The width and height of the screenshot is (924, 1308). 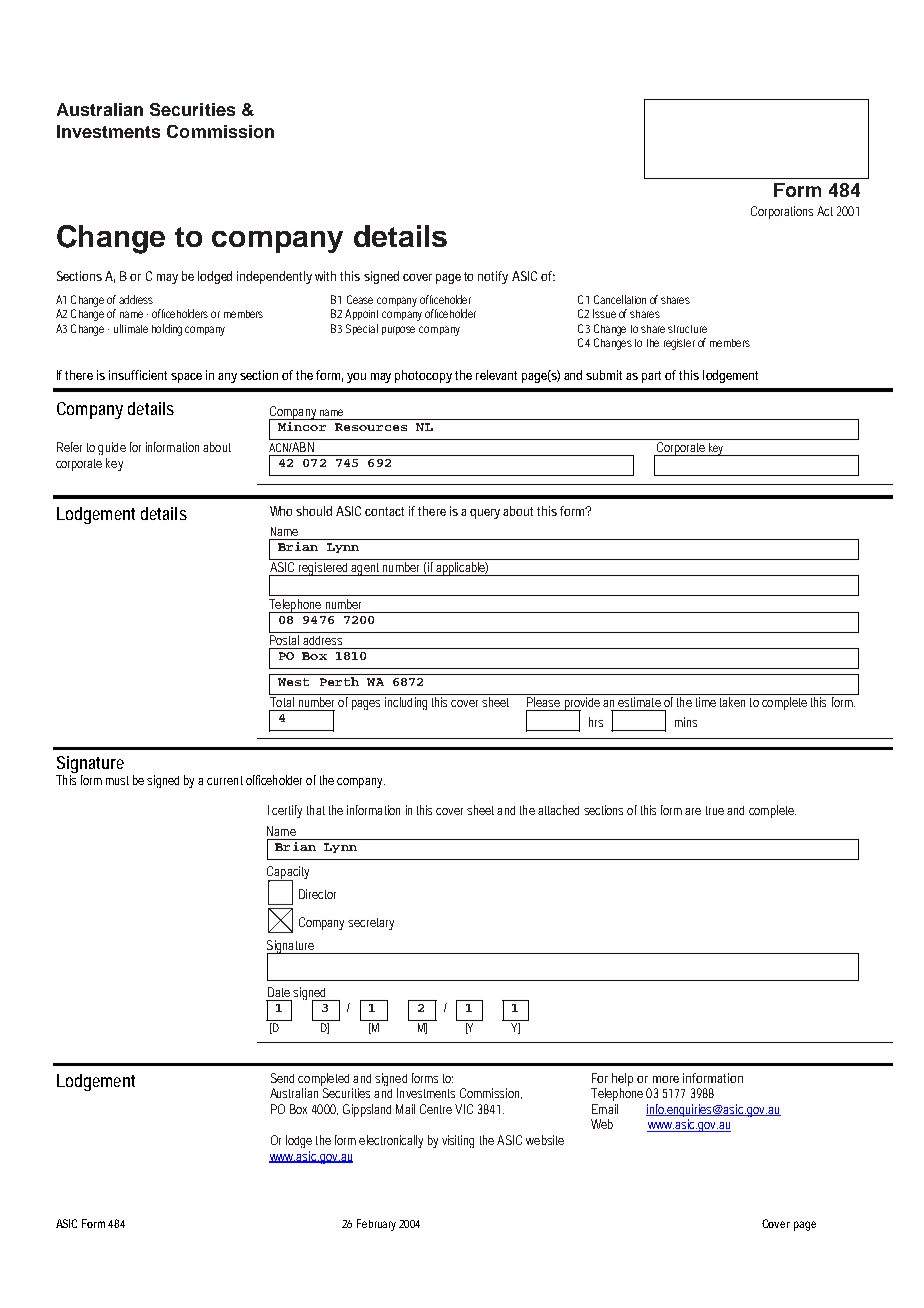 What do you see at coordinates (782, 212) in the screenshot?
I see `Corporations` at bounding box center [782, 212].
